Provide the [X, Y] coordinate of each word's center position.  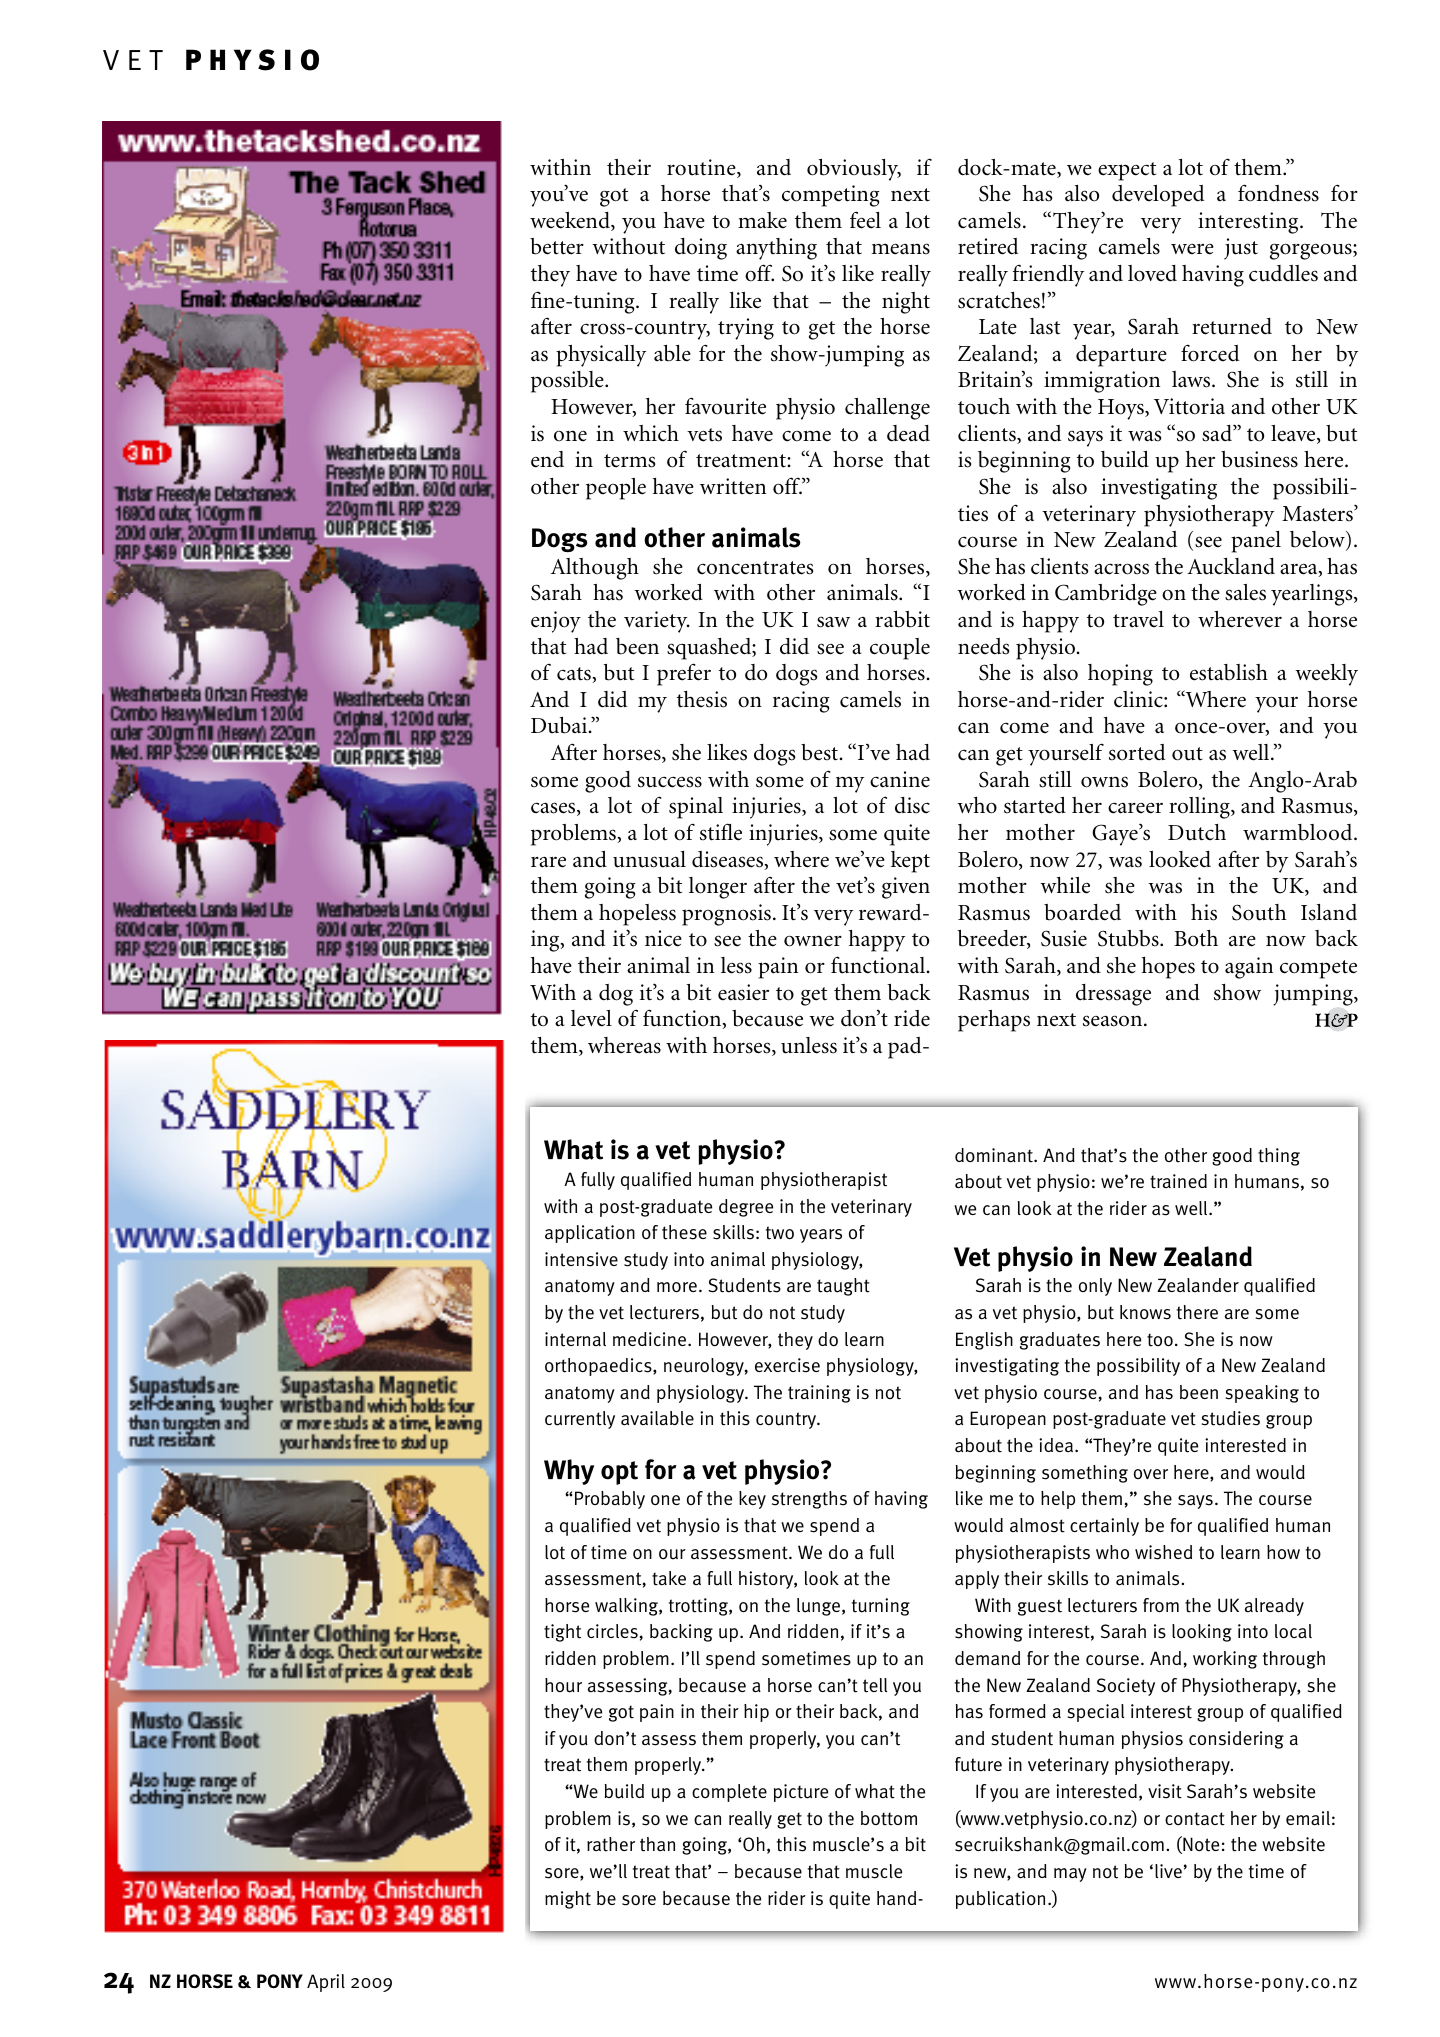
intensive [581, 1259]
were [1192, 249]
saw [833, 622]
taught [843, 1287]
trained [1178, 1181]
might [568, 1900]
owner [813, 941]
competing [831, 196]
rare [548, 862]
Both [1196, 938]
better [557, 246]
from [1161, 1605]
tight [562, 1633]
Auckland [1231, 566]
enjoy [556, 622]
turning [881, 1607]
